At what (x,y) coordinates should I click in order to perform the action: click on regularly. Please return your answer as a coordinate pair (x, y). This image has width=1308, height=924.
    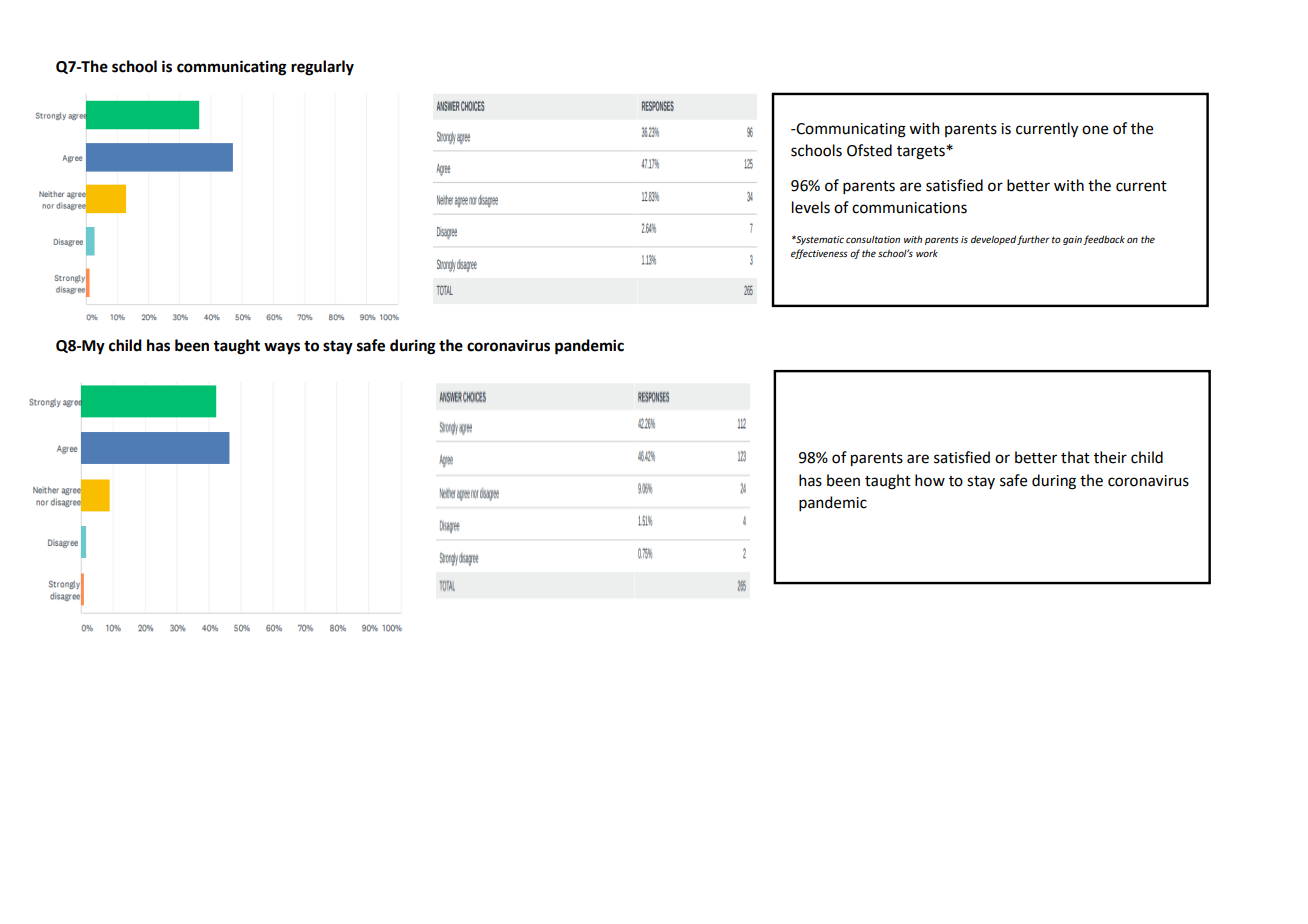
    Looking at the image, I should click on (322, 68).
